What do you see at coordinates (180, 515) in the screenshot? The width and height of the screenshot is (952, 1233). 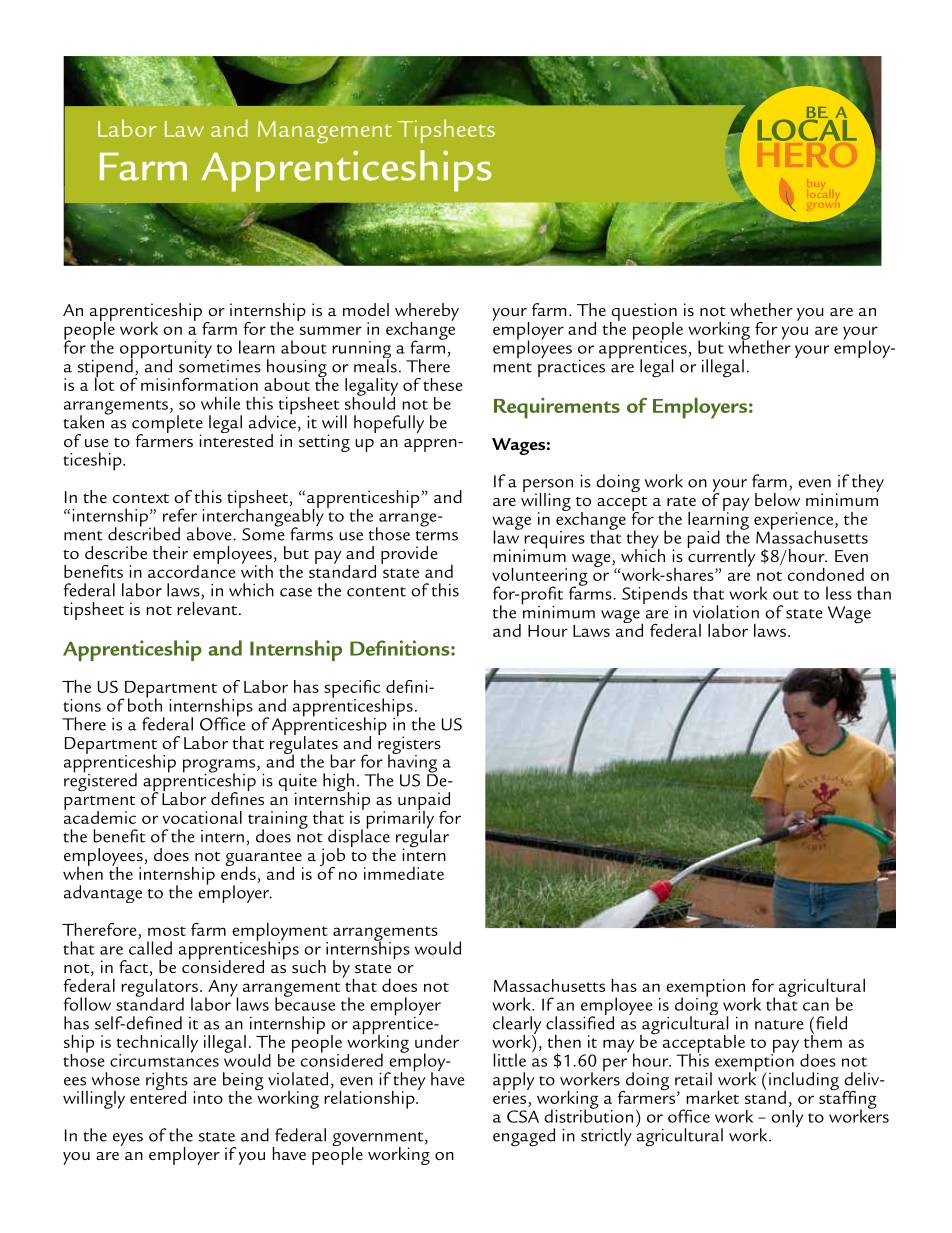 I see `refer` at bounding box center [180, 515].
